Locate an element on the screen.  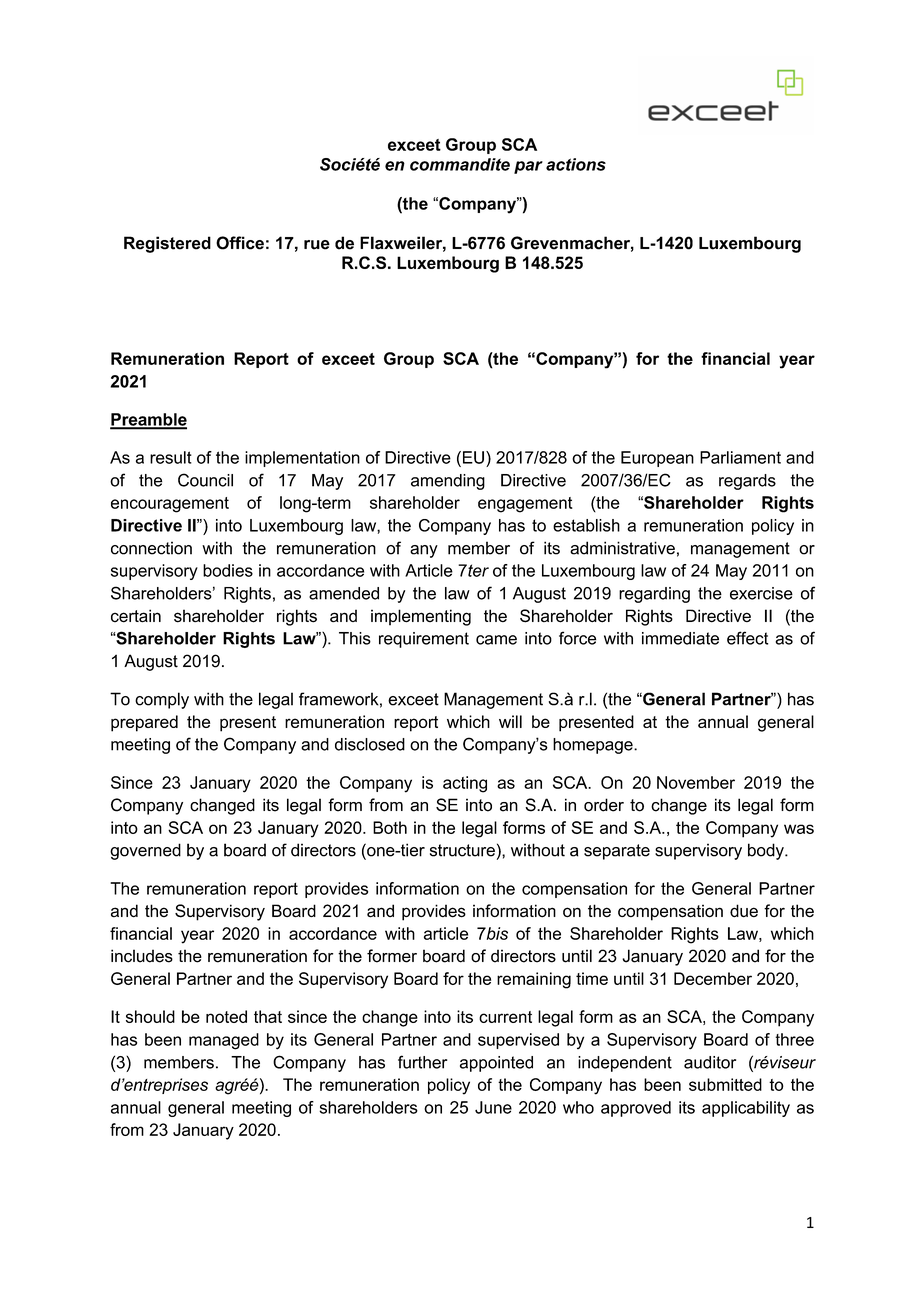
actions is located at coordinates (576, 164).
